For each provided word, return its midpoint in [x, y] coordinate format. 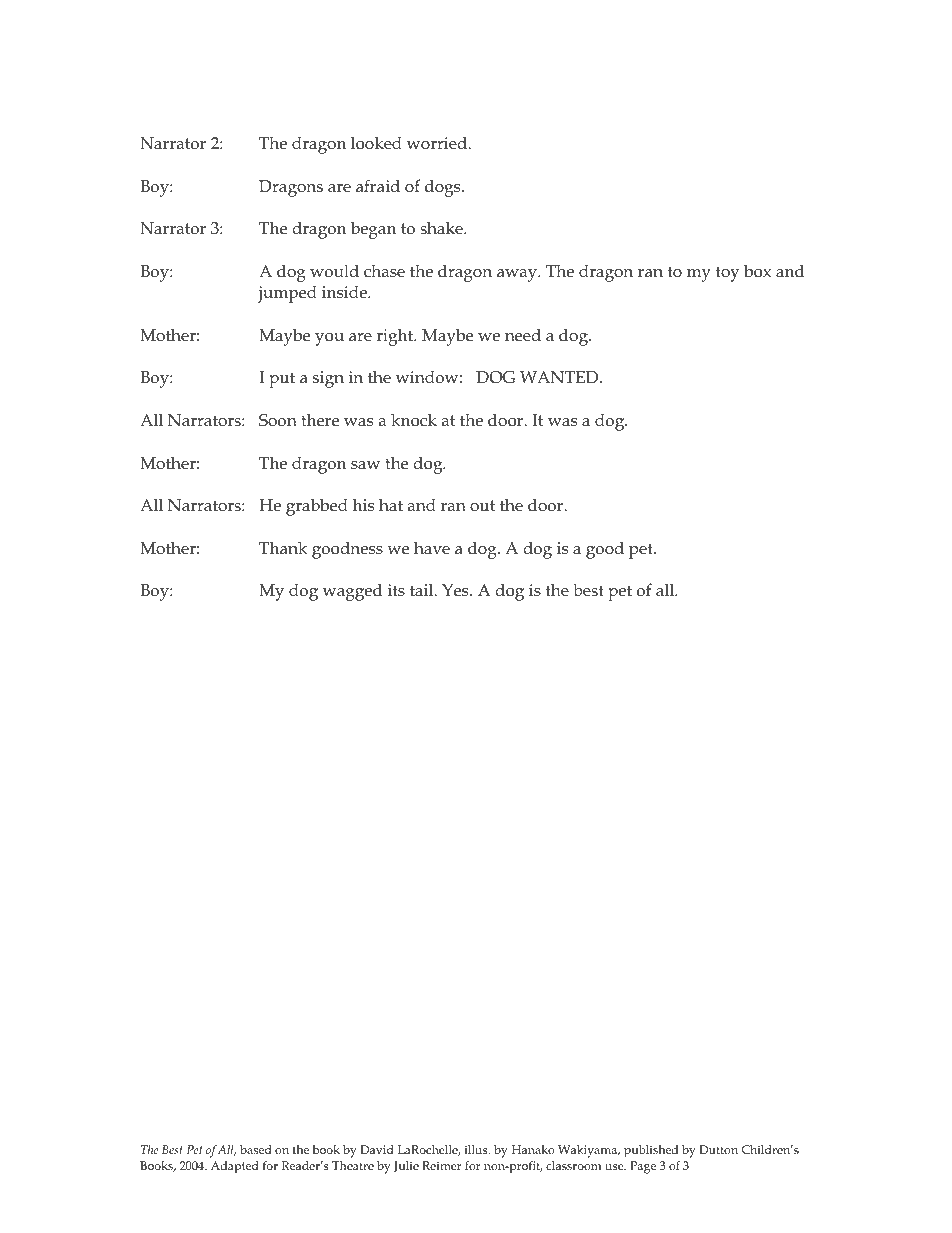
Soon [278, 420]
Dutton [718, 1149]
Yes [456, 590]
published [651, 1151]
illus [477, 1149]
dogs [444, 188]
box [757, 270]
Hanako [533, 1149]
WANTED [560, 377]
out [482, 506]
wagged [352, 592]
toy [728, 274]
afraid [378, 185]
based [256, 1149]
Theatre [353, 1165]
